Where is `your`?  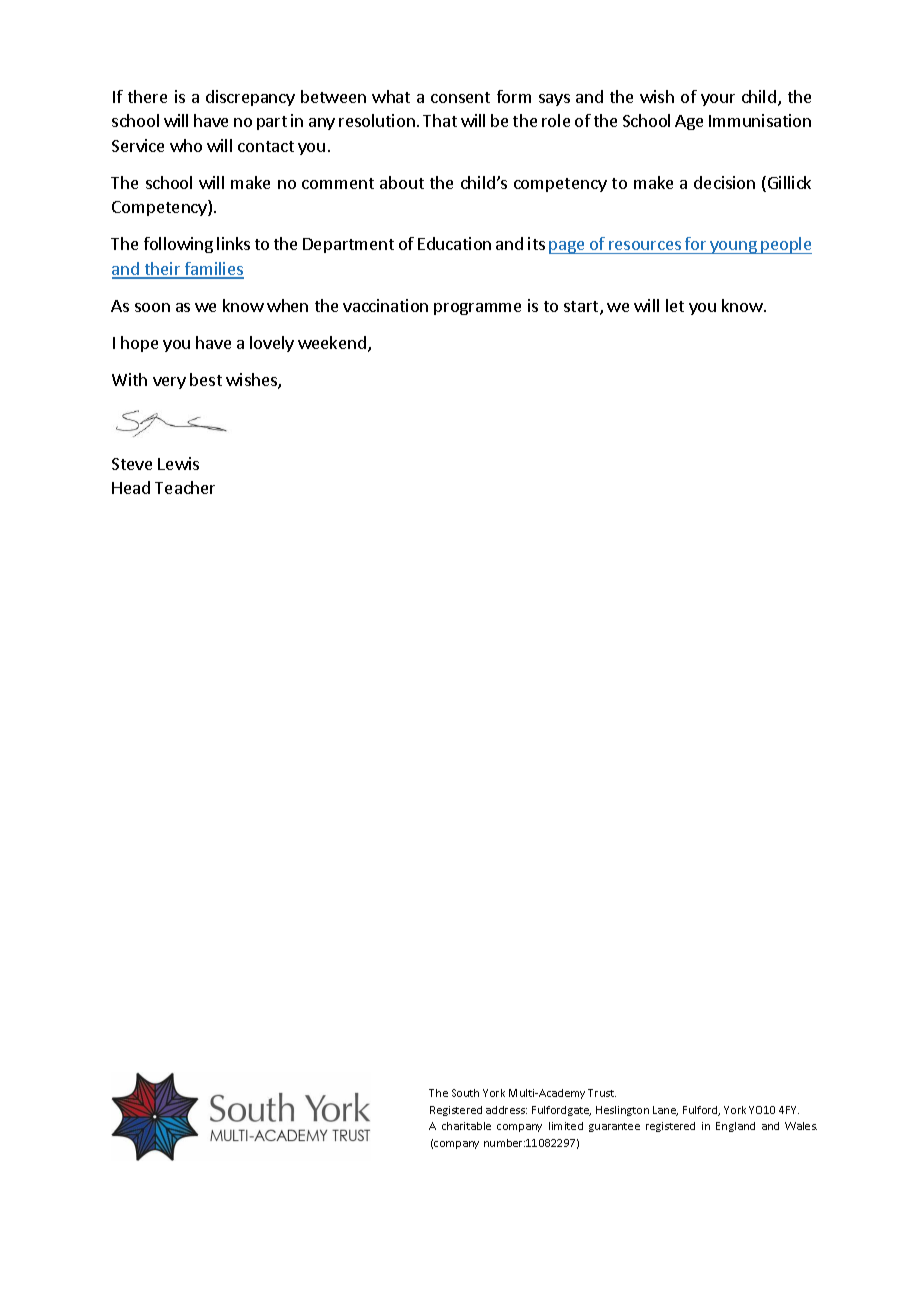
your is located at coordinates (718, 100).
